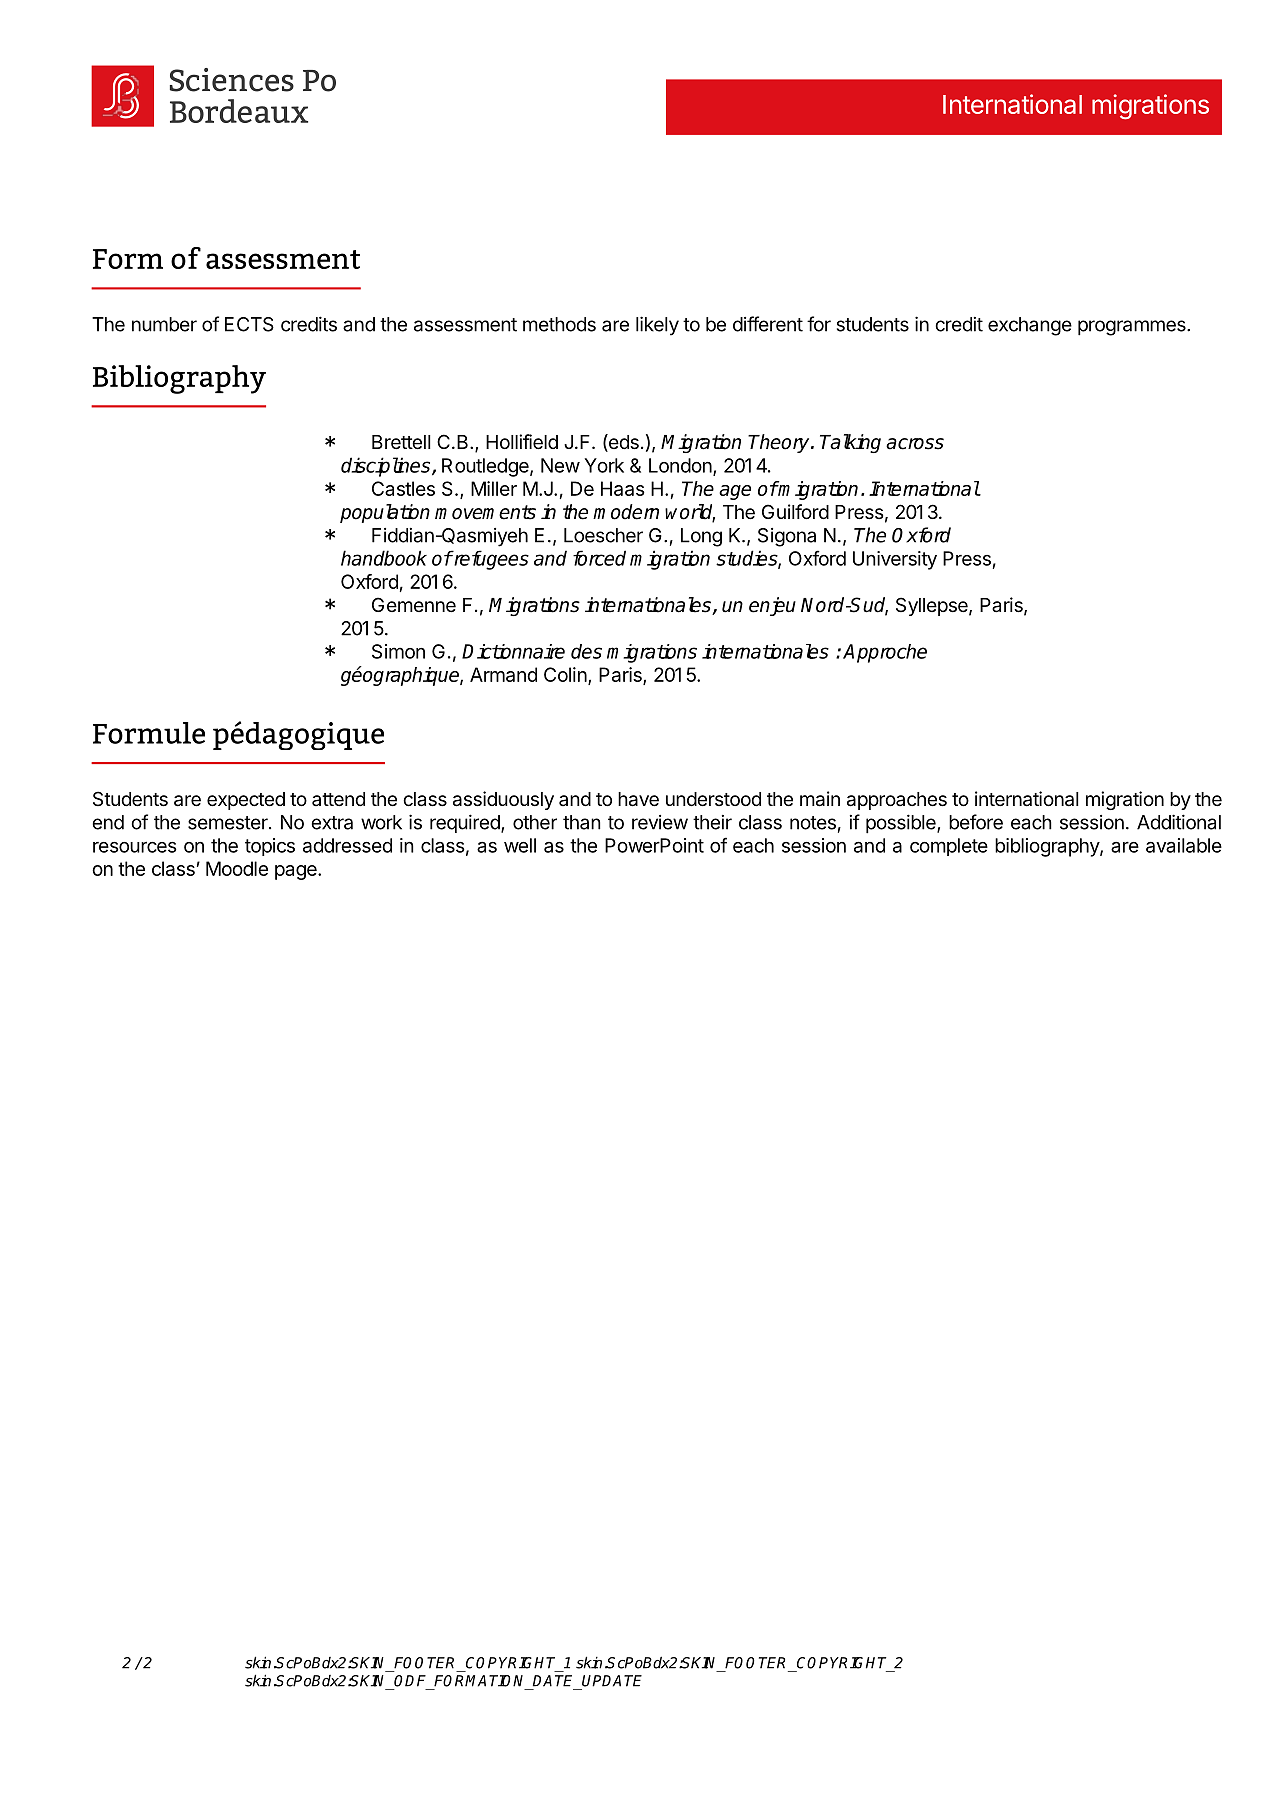 This screenshot has width=1283, height=1814. I want to click on exchange, so click(1030, 326).
